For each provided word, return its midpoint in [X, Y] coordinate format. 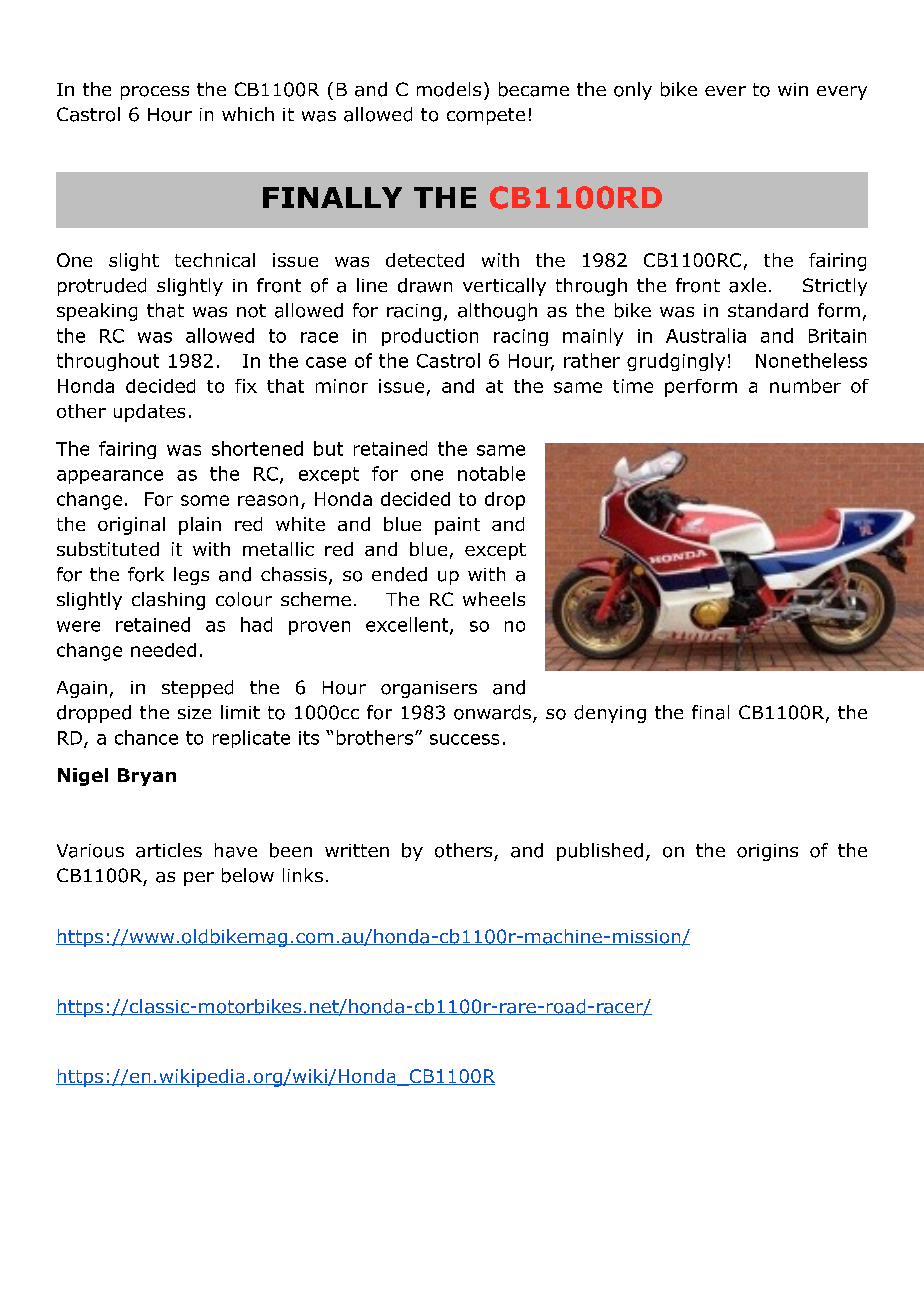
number [805, 386]
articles [169, 850]
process [155, 93]
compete [486, 116]
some [205, 500]
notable [491, 473]
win [793, 89]
